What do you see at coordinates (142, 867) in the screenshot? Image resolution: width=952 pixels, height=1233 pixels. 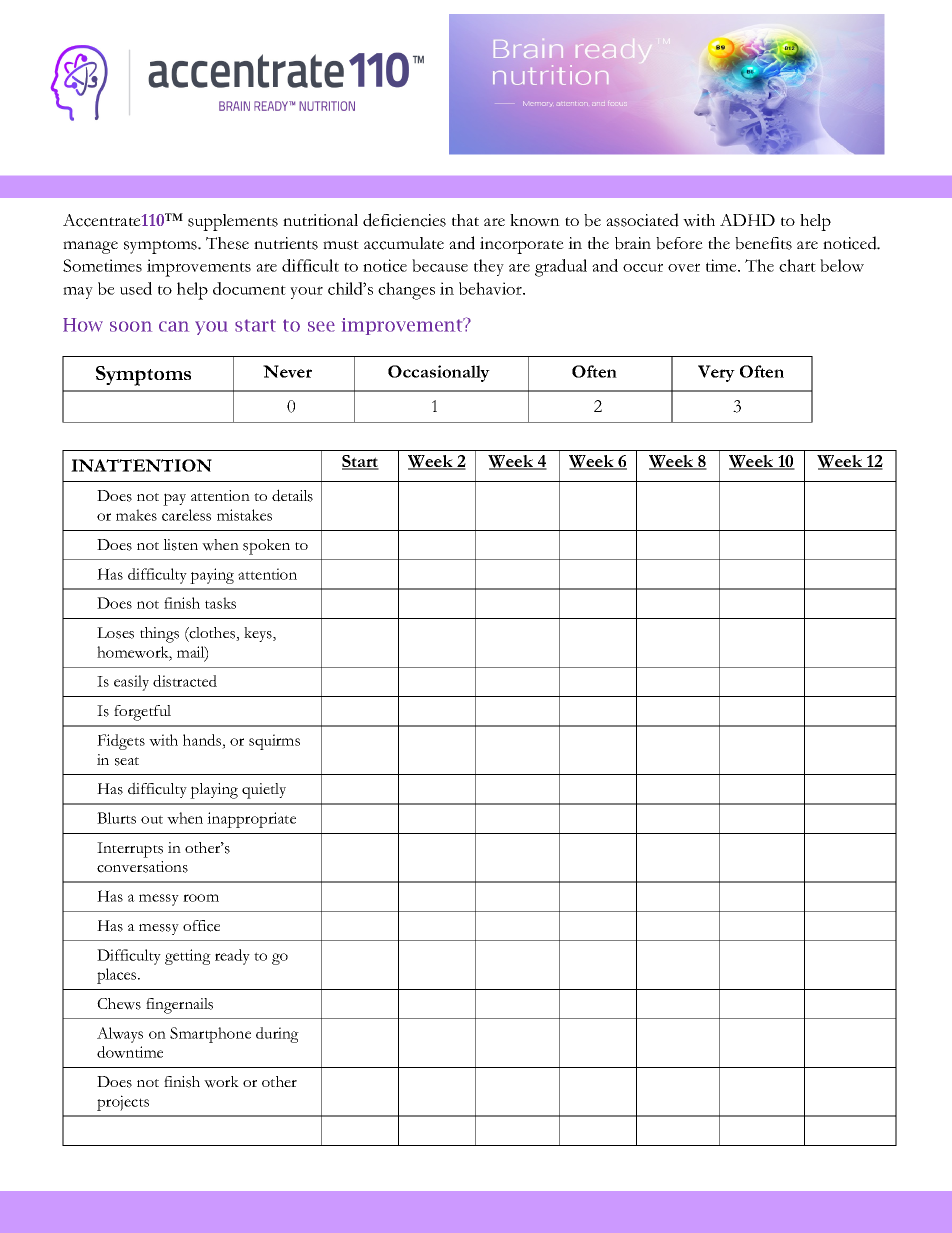 I see `conversations` at bounding box center [142, 867].
